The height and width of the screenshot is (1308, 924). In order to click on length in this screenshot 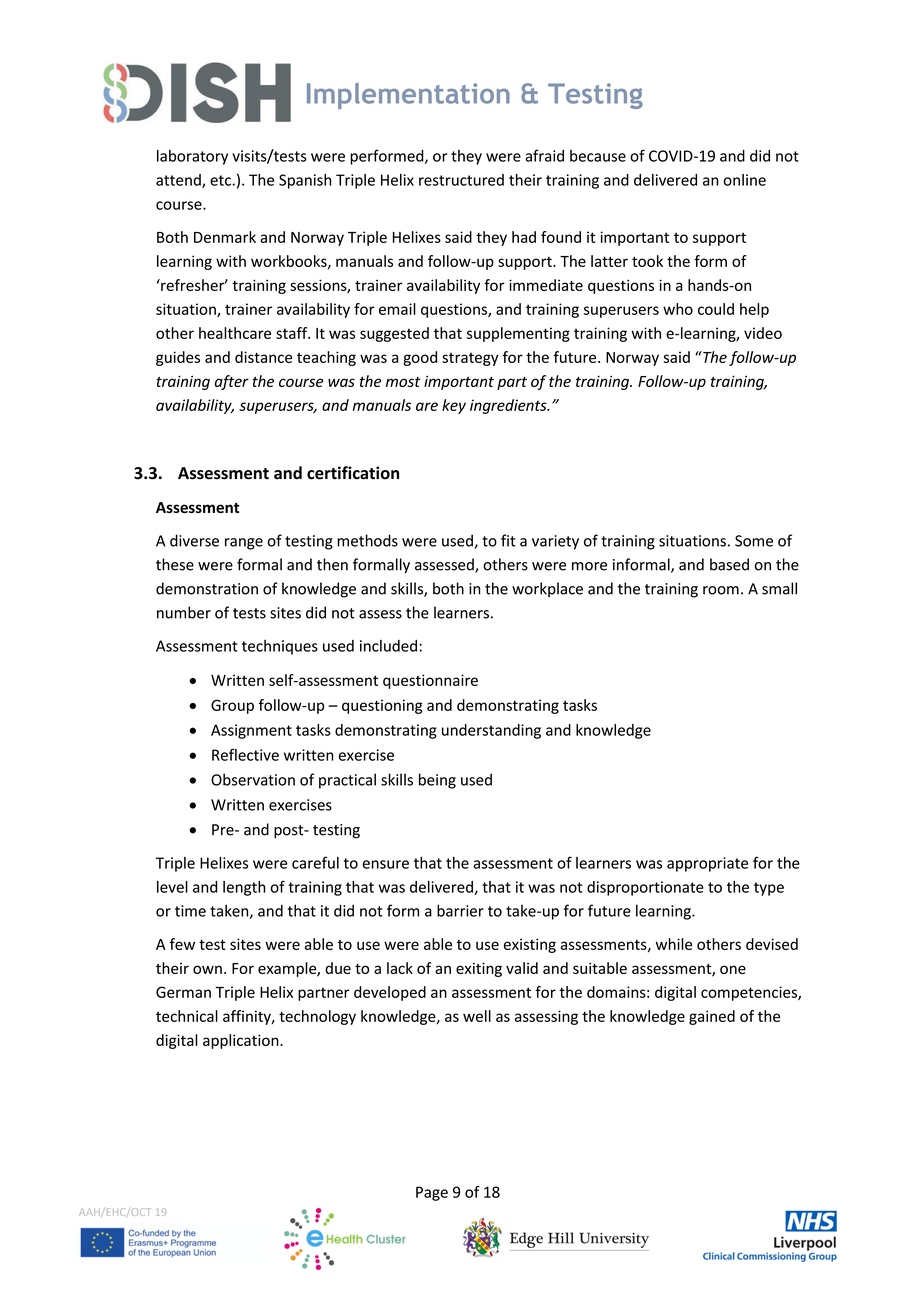, I will do `click(244, 888)`.
